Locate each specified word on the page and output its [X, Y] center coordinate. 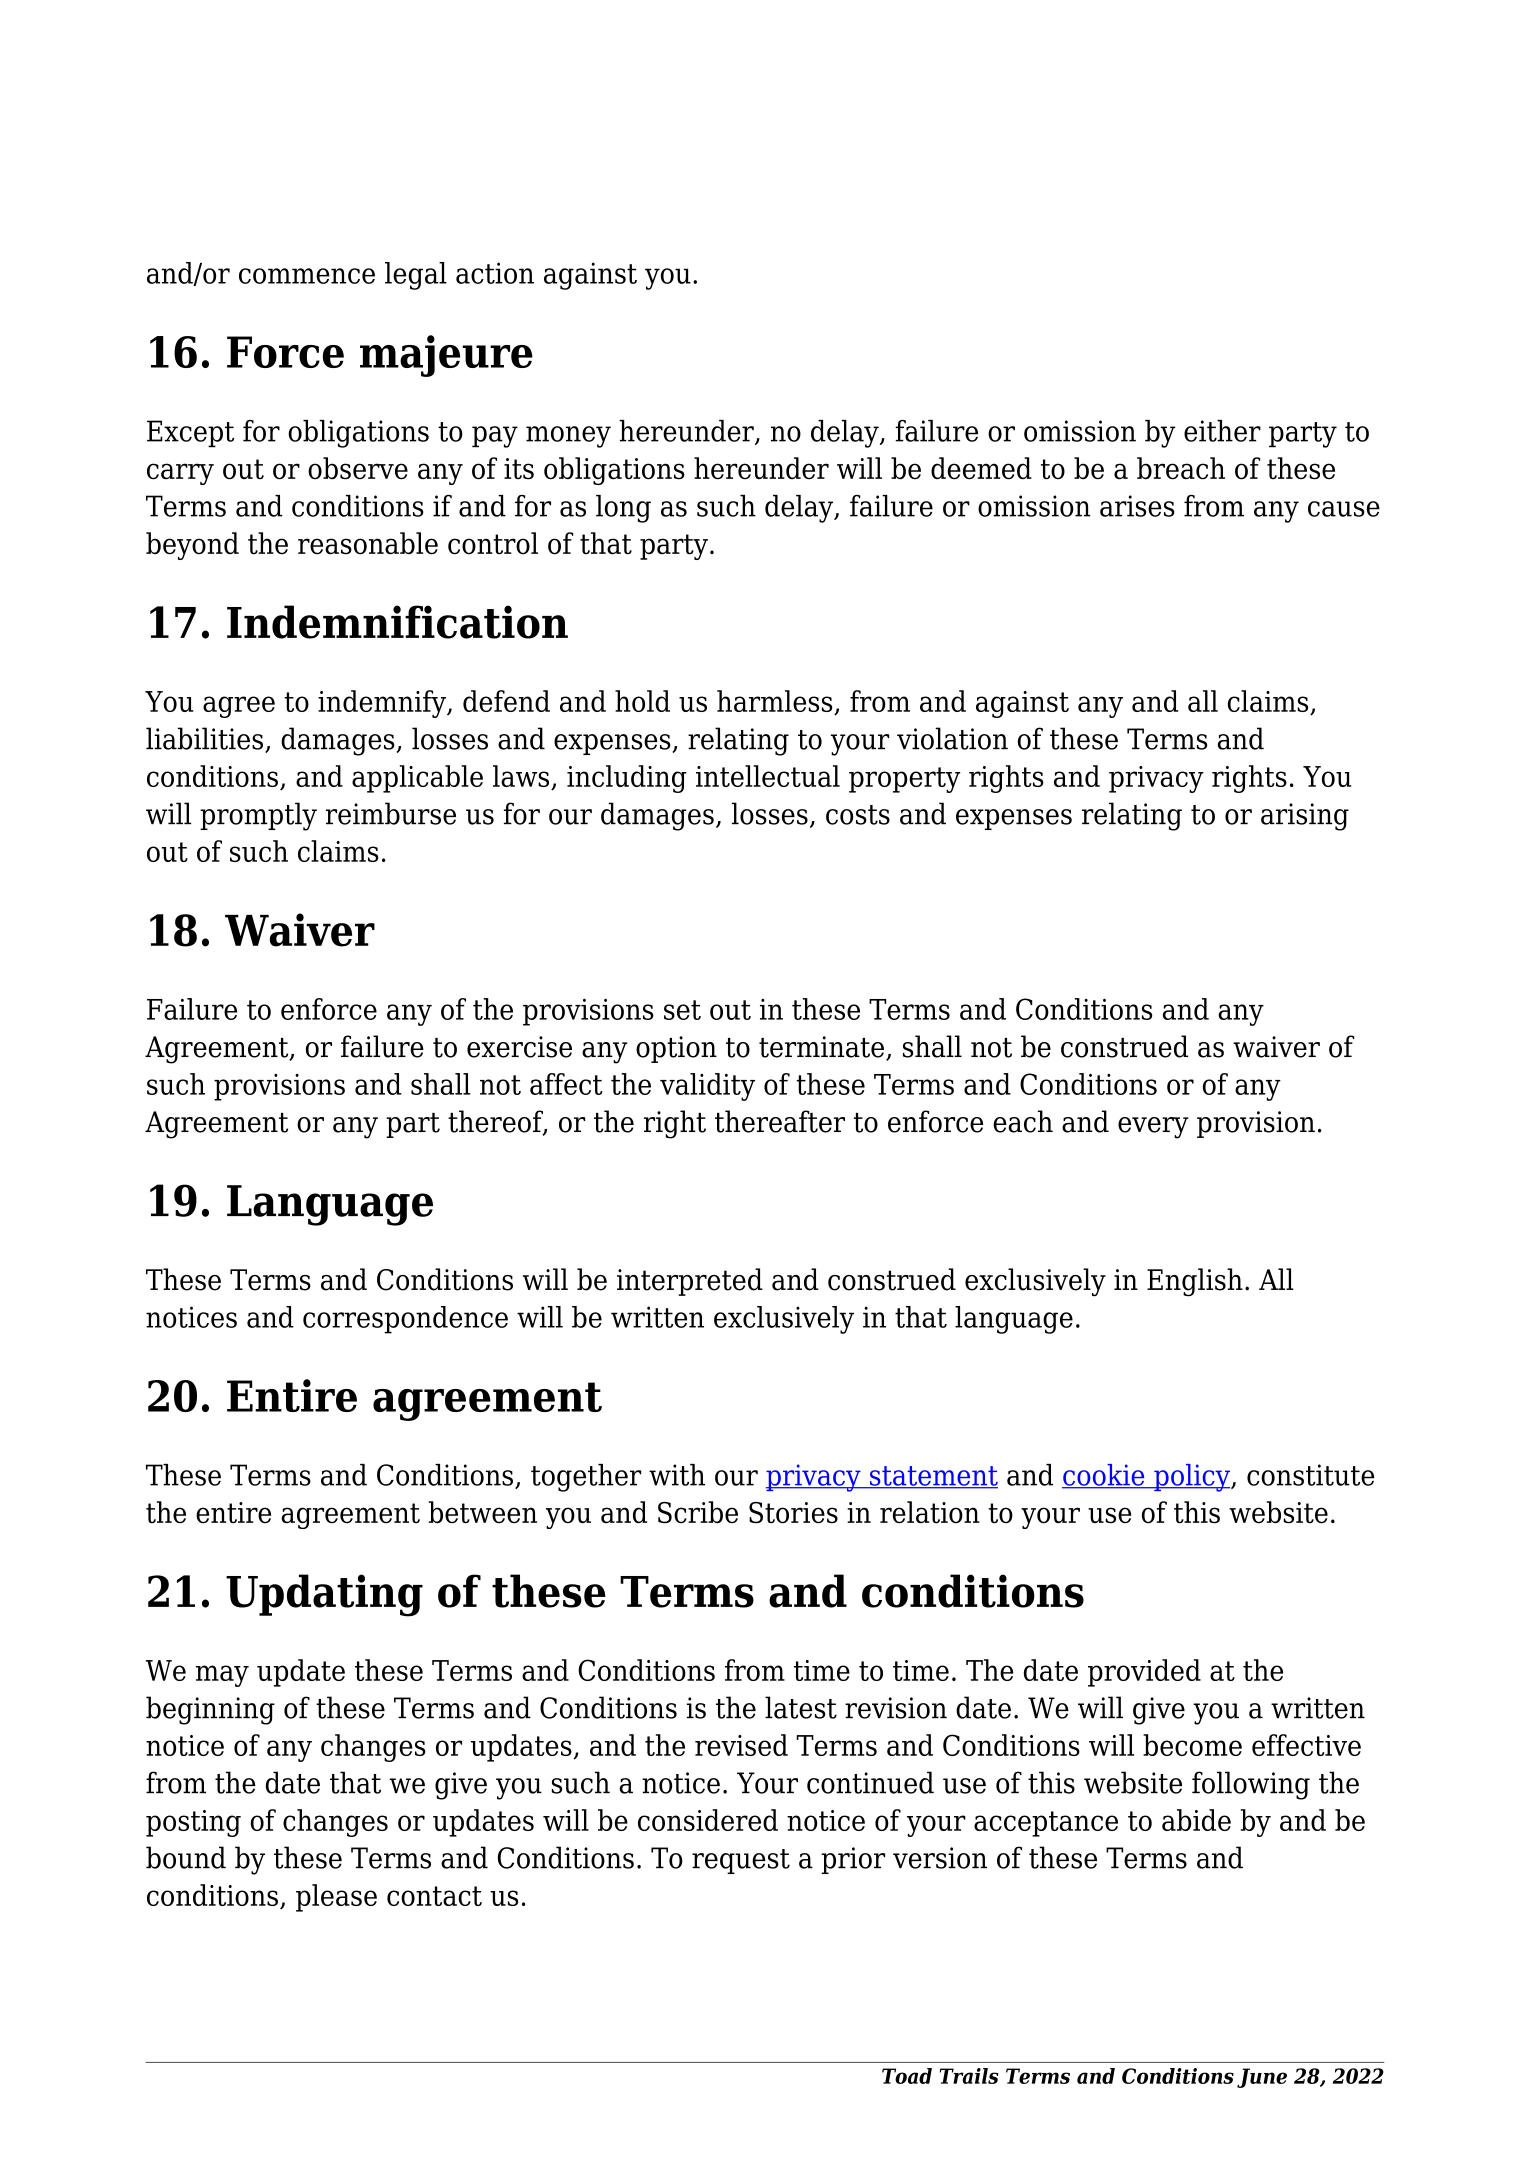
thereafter [780, 1121]
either [1222, 431]
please [336, 1898]
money [568, 437]
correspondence [405, 1320]
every [1153, 1128]
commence [307, 276]
